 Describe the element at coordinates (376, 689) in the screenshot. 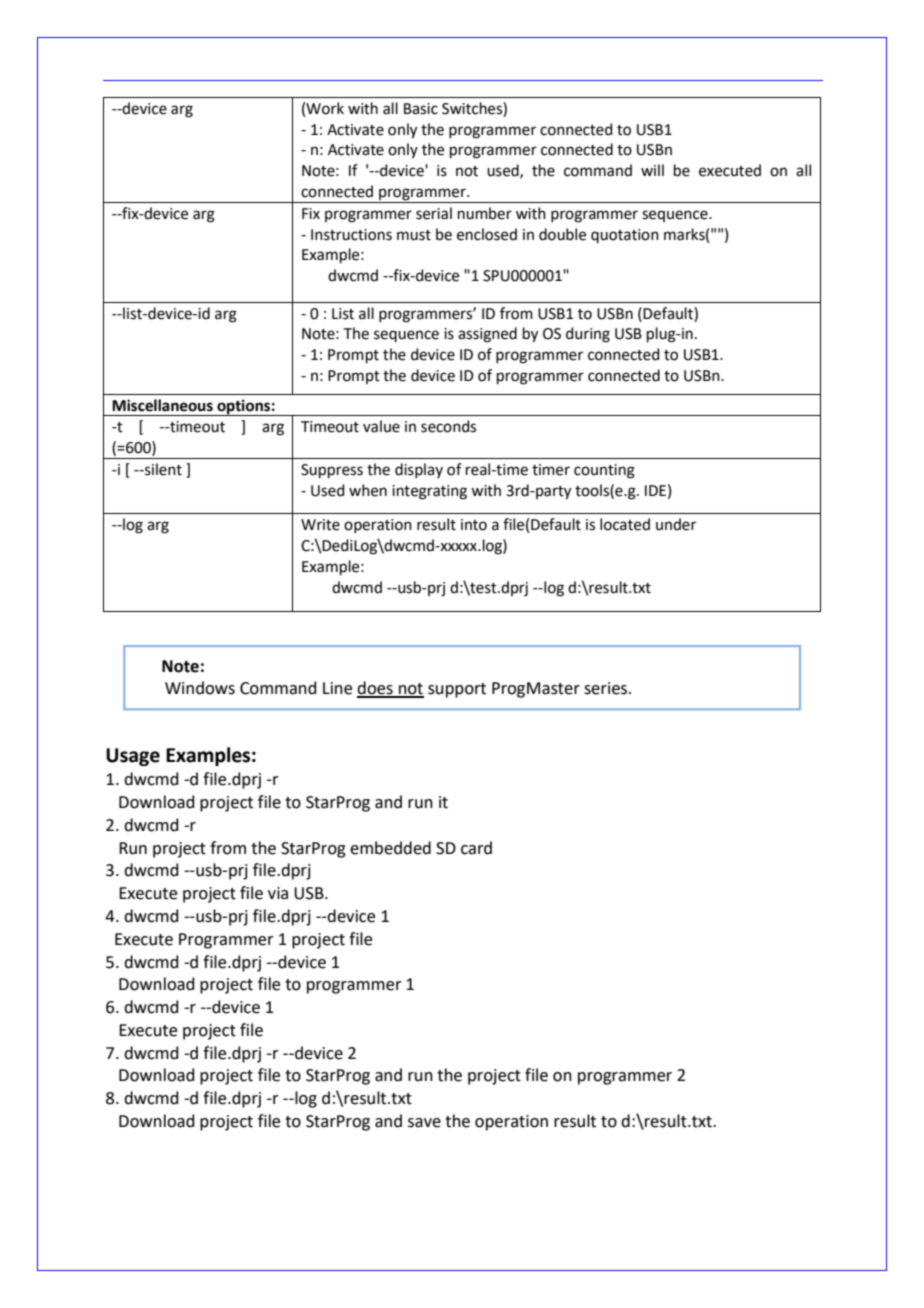

I see `does` at that location.
